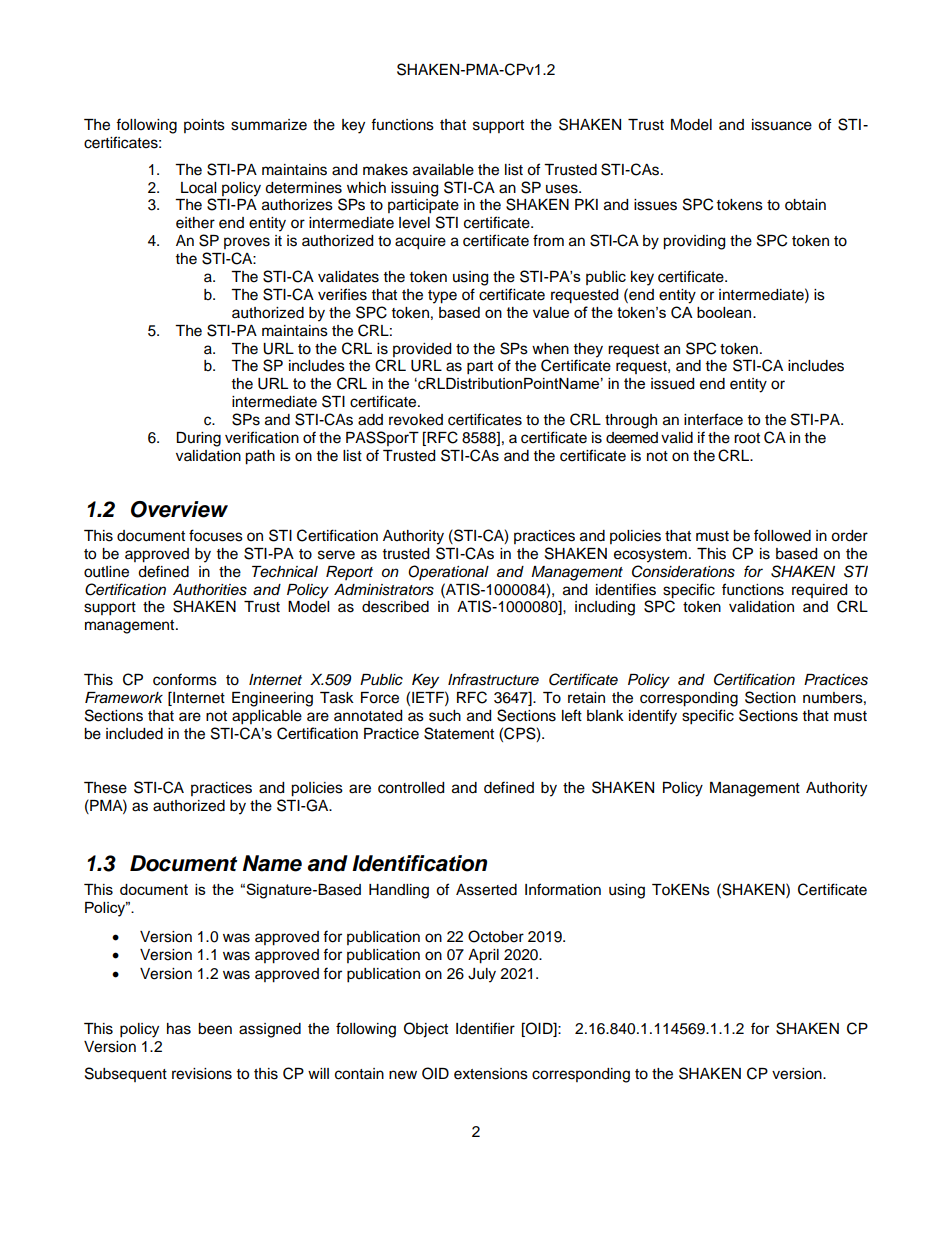 The image size is (952, 1233). I want to click on Identifier, so click(485, 1028).
